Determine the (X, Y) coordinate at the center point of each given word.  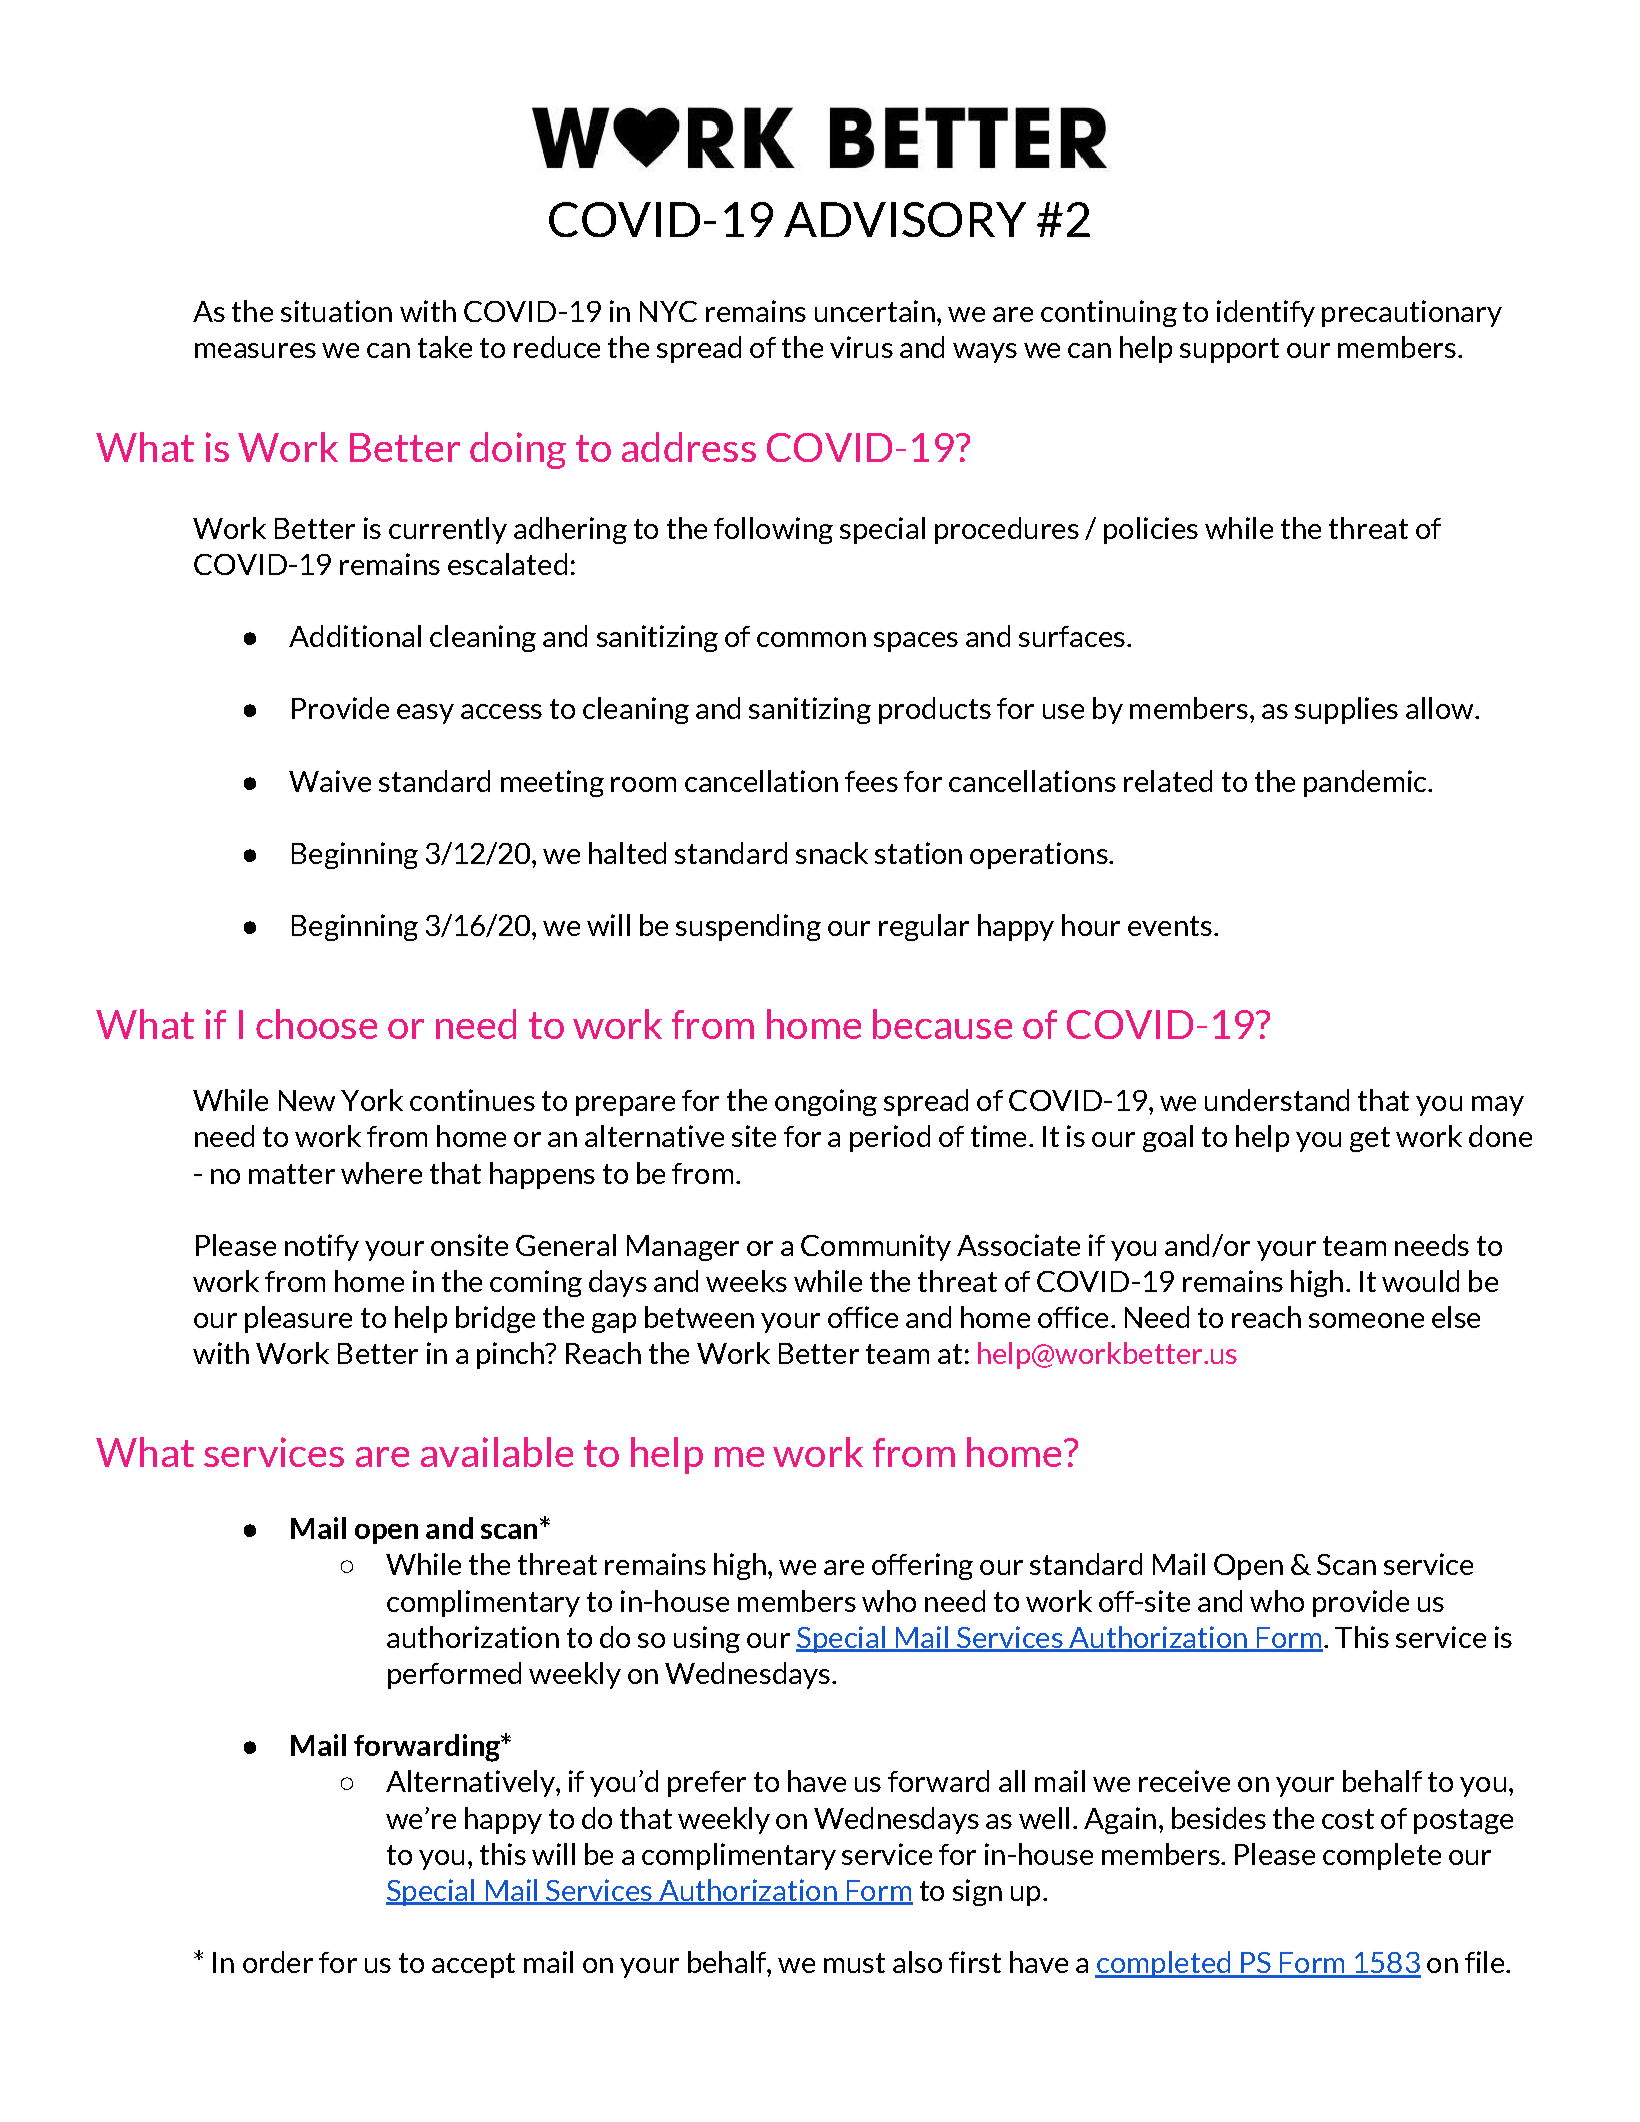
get (1370, 1139)
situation (336, 311)
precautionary (1412, 313)
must (854, 1963)
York (372, 1100)
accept (473, 1965)
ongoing (826, 1102)
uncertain (875, 311)
